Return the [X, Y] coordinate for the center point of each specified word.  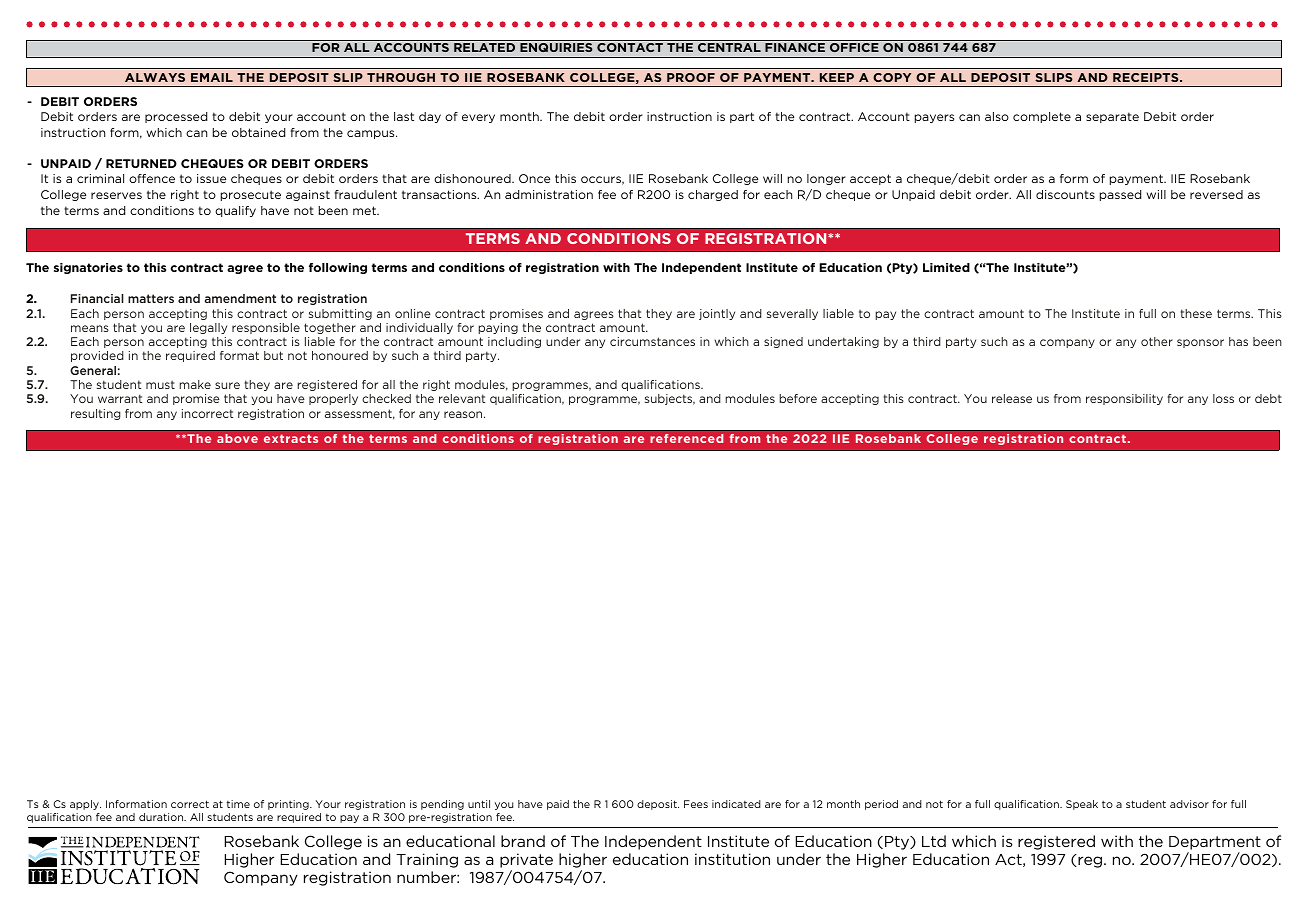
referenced [686, 438]
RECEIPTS [1147, 77]
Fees [696, 804]
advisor [1189, 804]
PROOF [691, 77]
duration [162, 817]
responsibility [1124, 399]
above [237, 438]
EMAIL [212, 77]
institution [732, 859]
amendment [240, 298]
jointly [717, 314]
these [1196, 313]
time [238, 804]
